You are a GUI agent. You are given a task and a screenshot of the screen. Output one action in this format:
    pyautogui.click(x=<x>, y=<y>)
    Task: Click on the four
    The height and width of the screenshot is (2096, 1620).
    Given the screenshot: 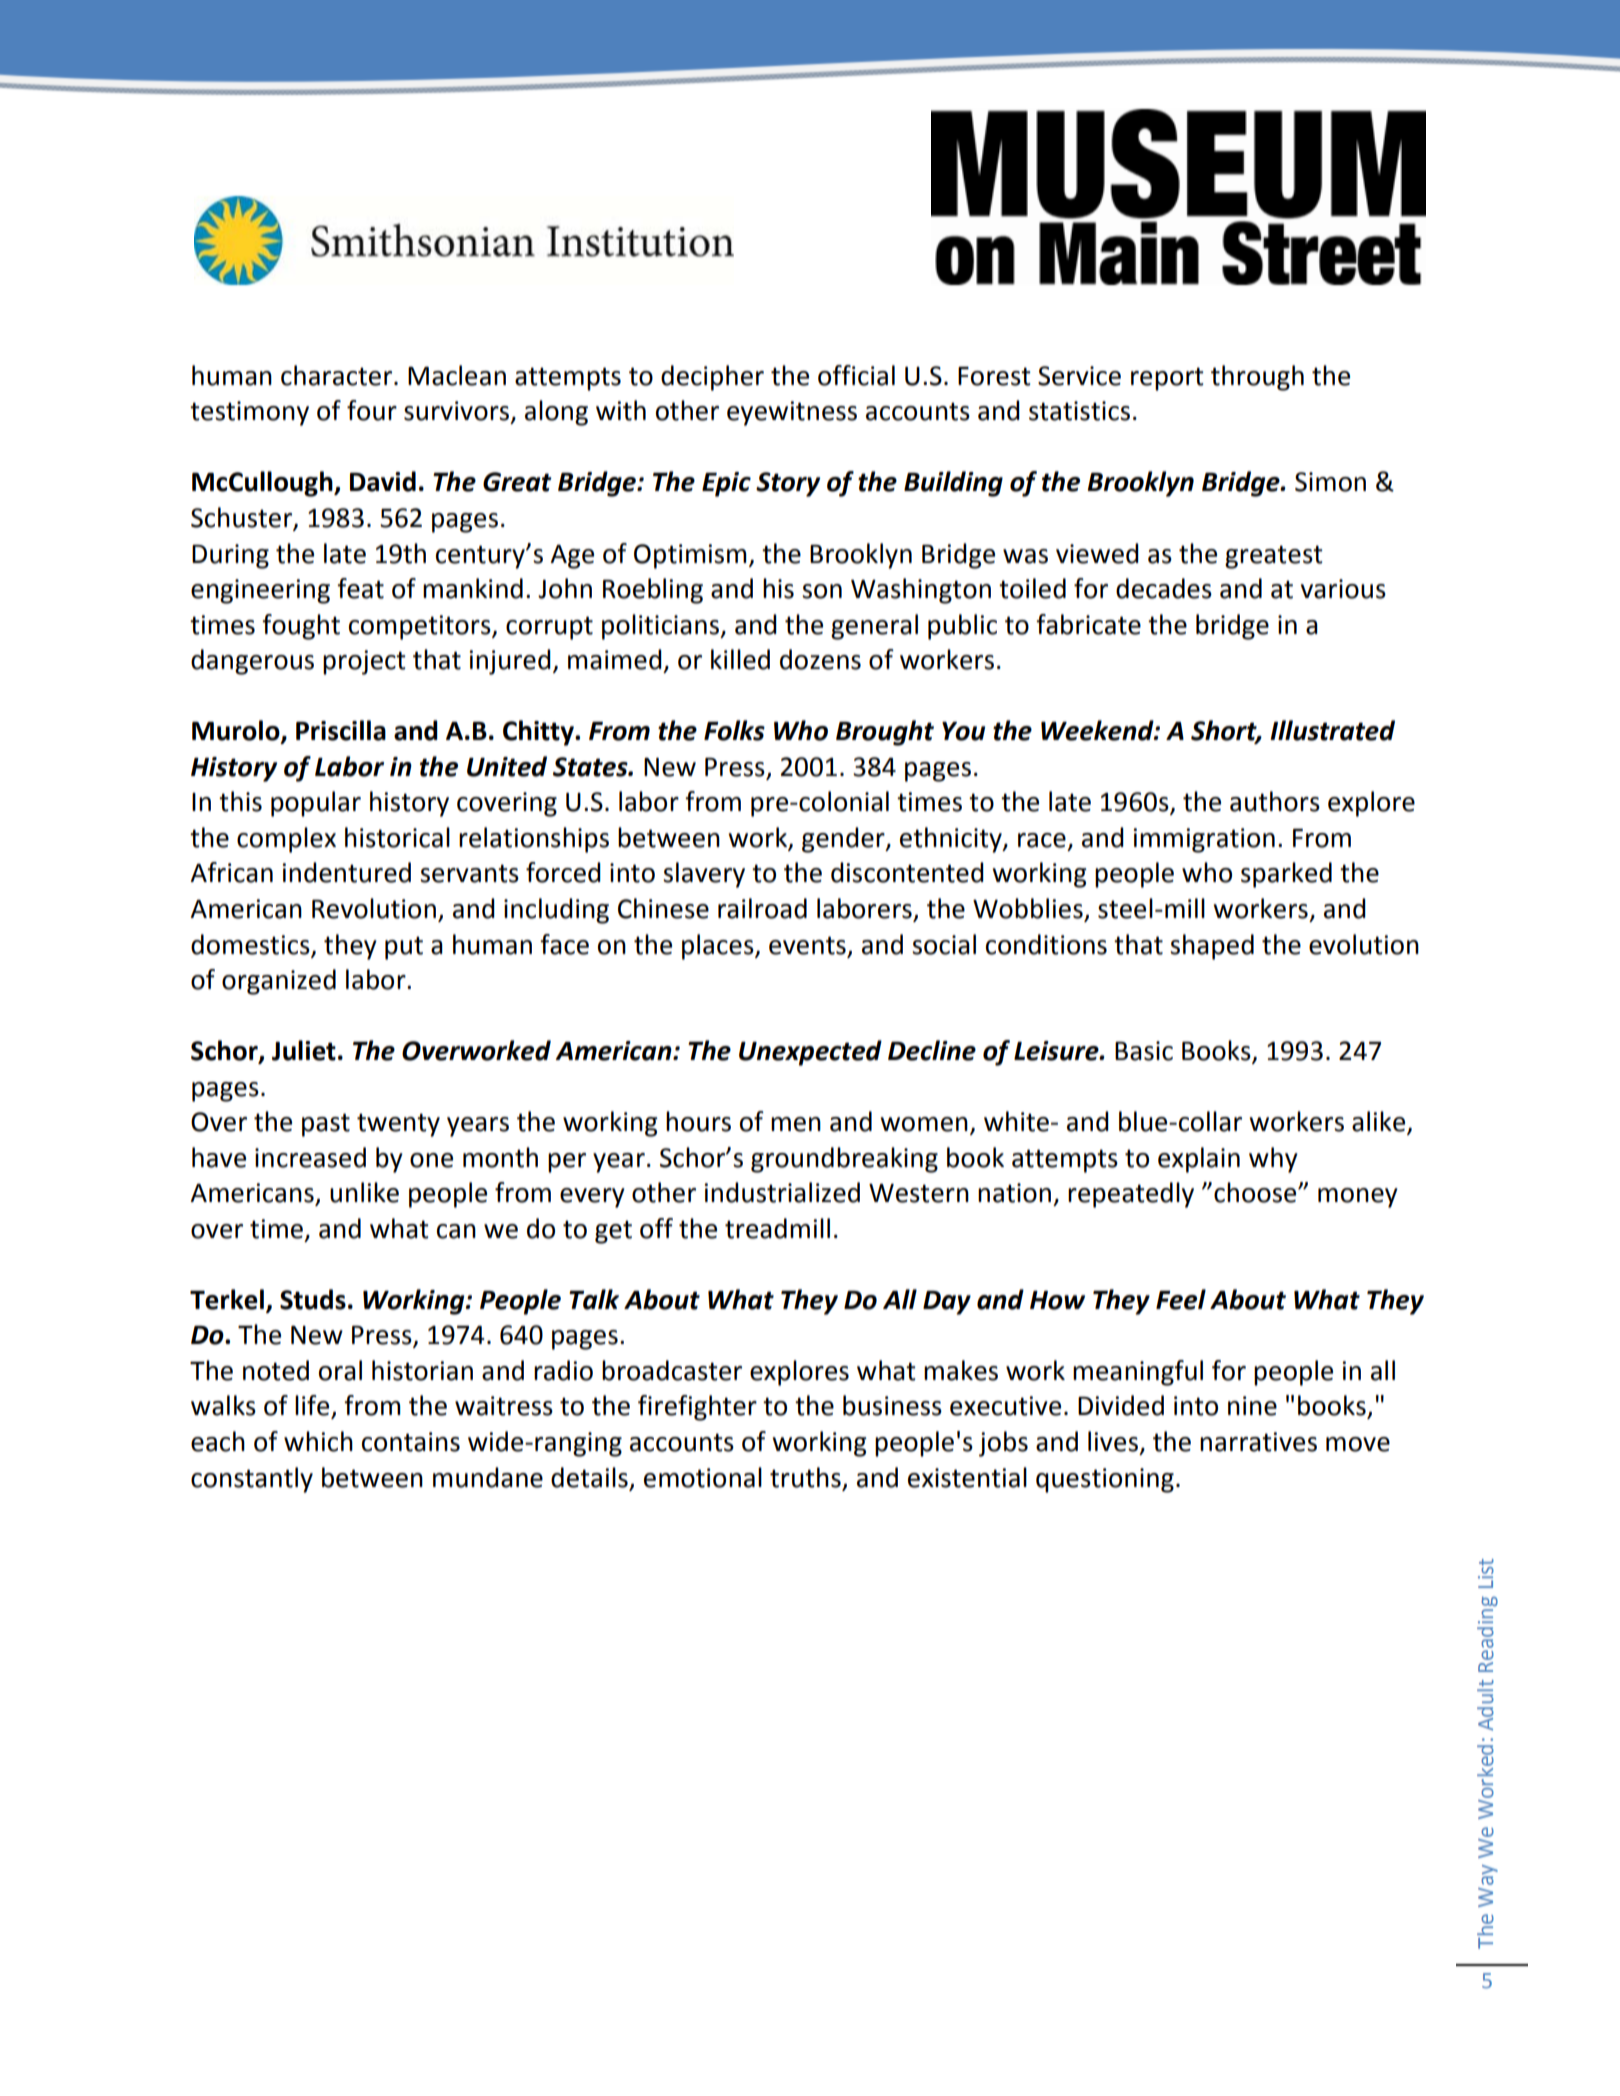 What is the action you would take?
    pyautogui.click(x=372, y=410)
